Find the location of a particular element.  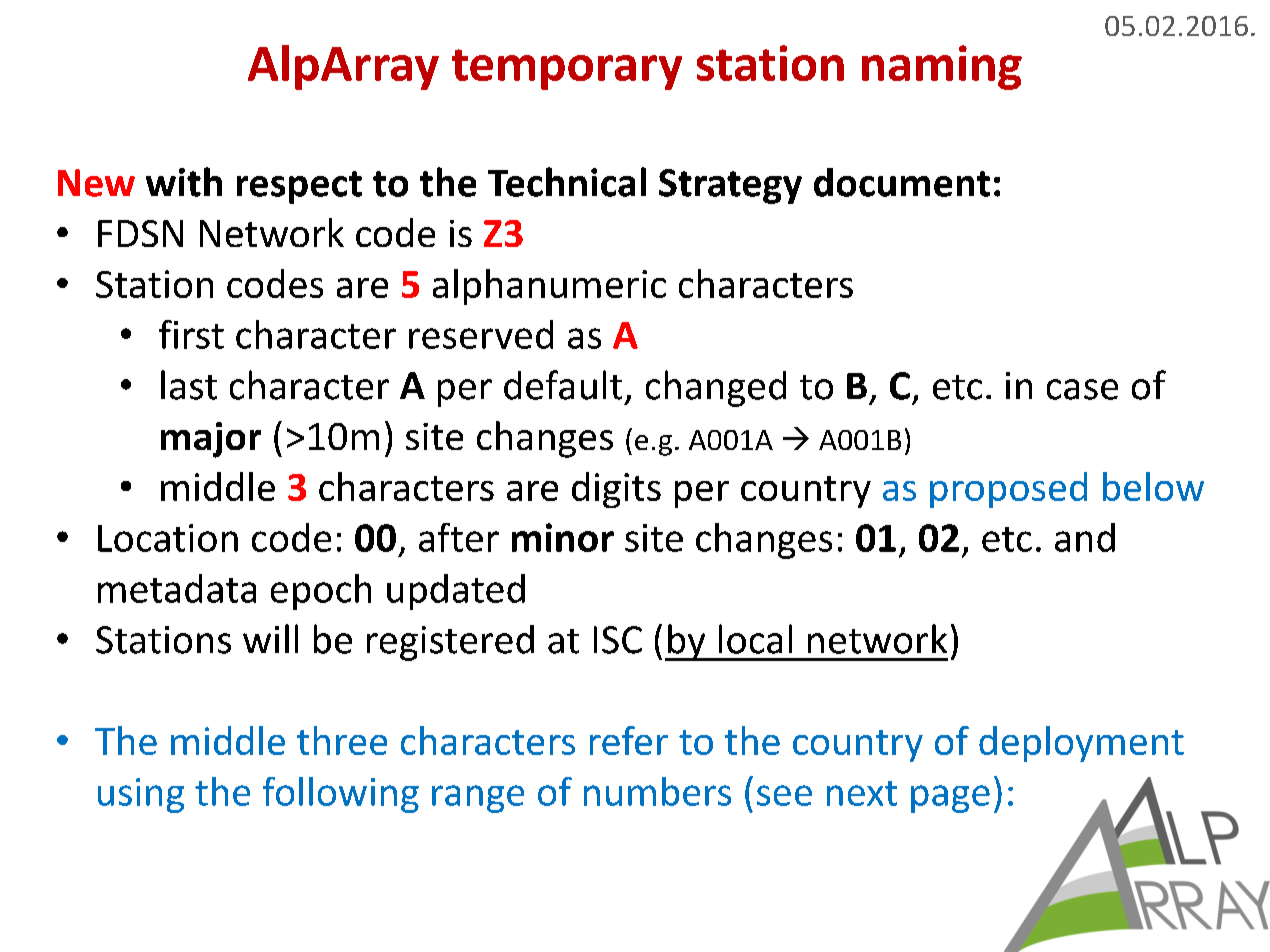

Location is located at coordinates (168, 538).
